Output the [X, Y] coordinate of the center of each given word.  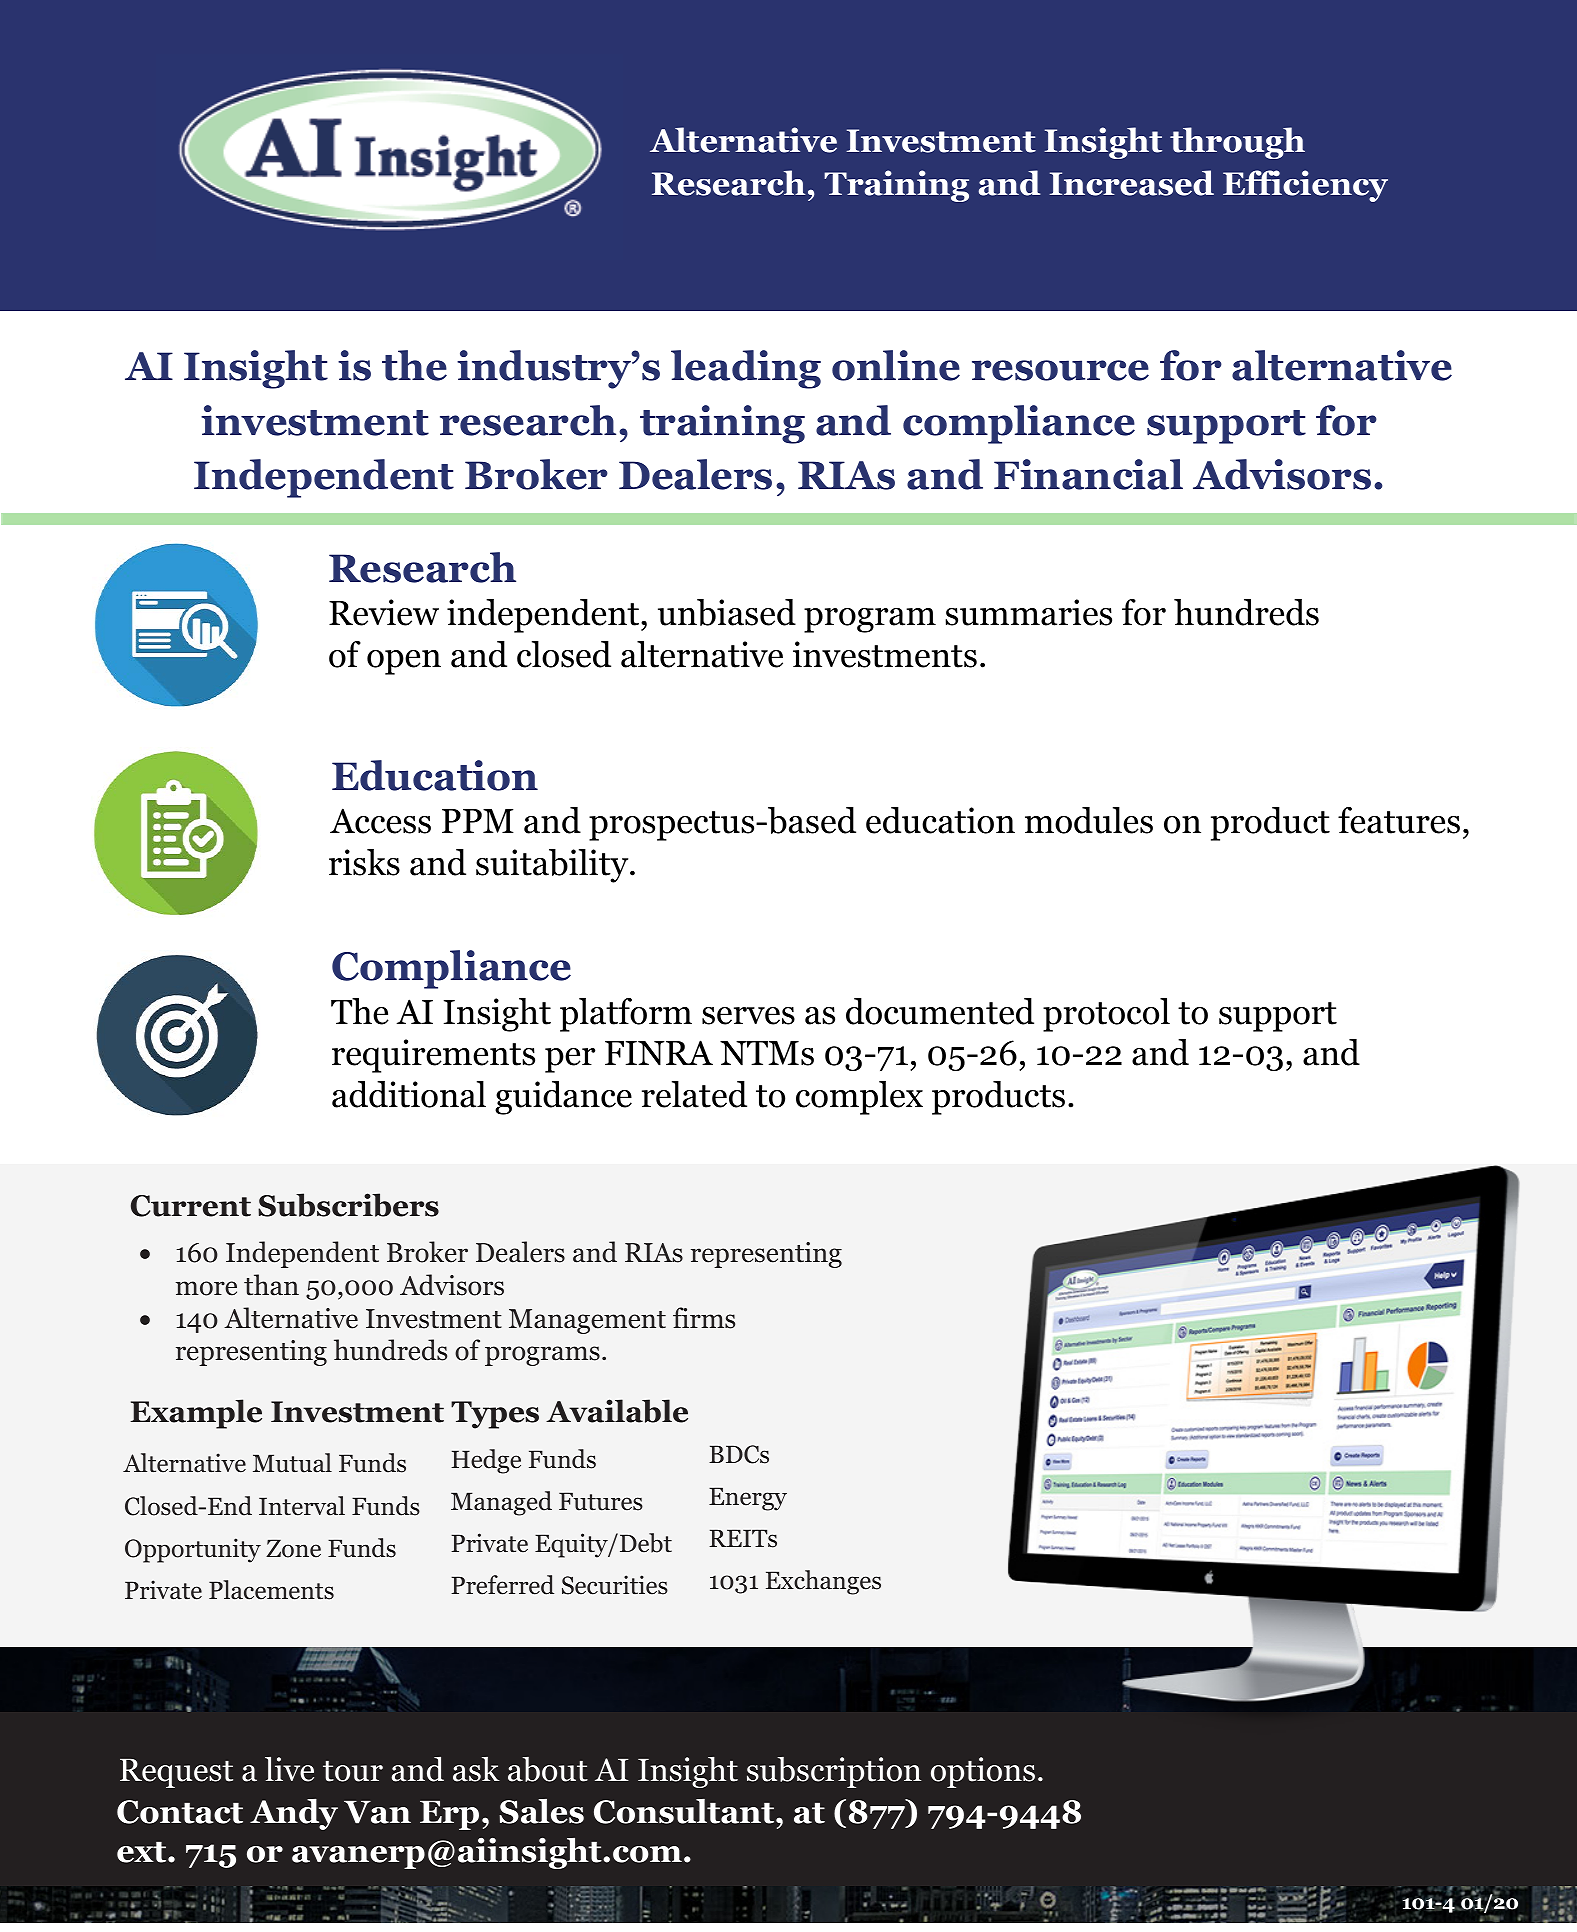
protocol [1106, 1015]
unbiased [727, 612]
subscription [834, 1772]
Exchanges [823, 1582]
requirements [433, 1056]
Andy [294, 1814]
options [983, 1772]
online [896, 365]
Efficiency [1305, 186]
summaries [1028, 612]
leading [746, 369]
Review [384, 612]
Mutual [292, 1463]
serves [748, 1016]
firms [704, 1318]
